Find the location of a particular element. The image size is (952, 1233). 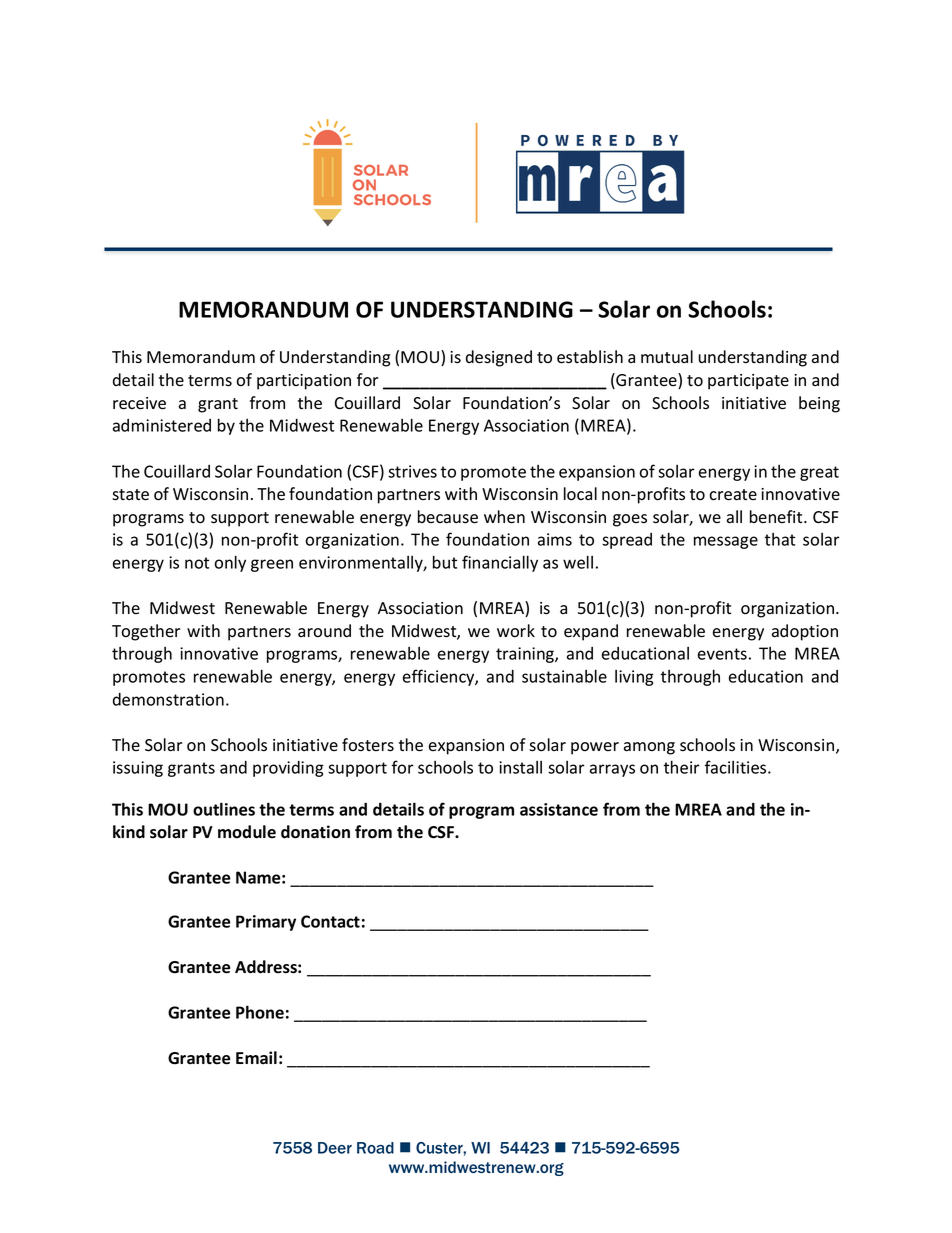

their is located at coordinates (681, 767).
